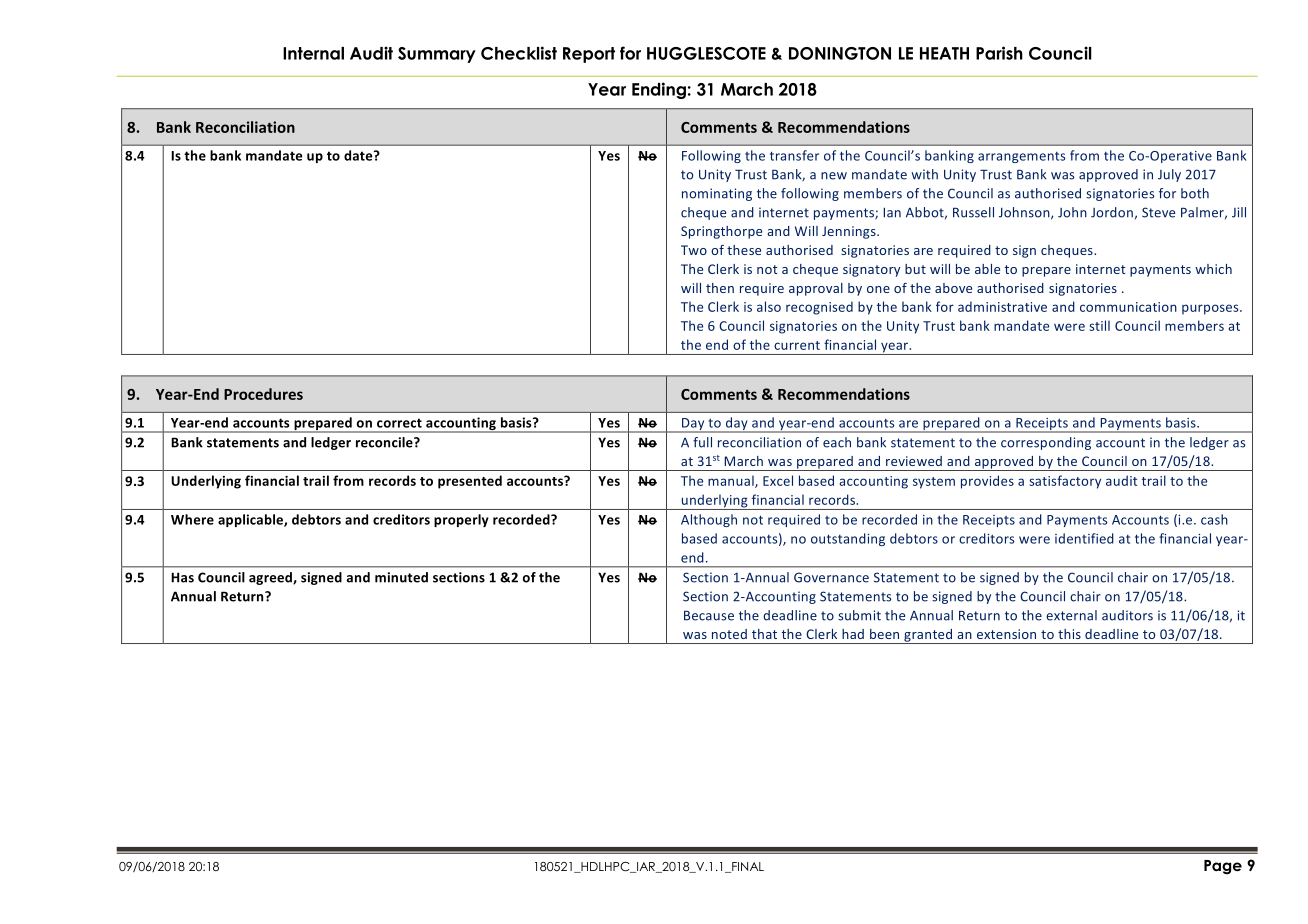  Describe the element at coordinates (702, 442) in the screenshot. I see `full` at that location.
